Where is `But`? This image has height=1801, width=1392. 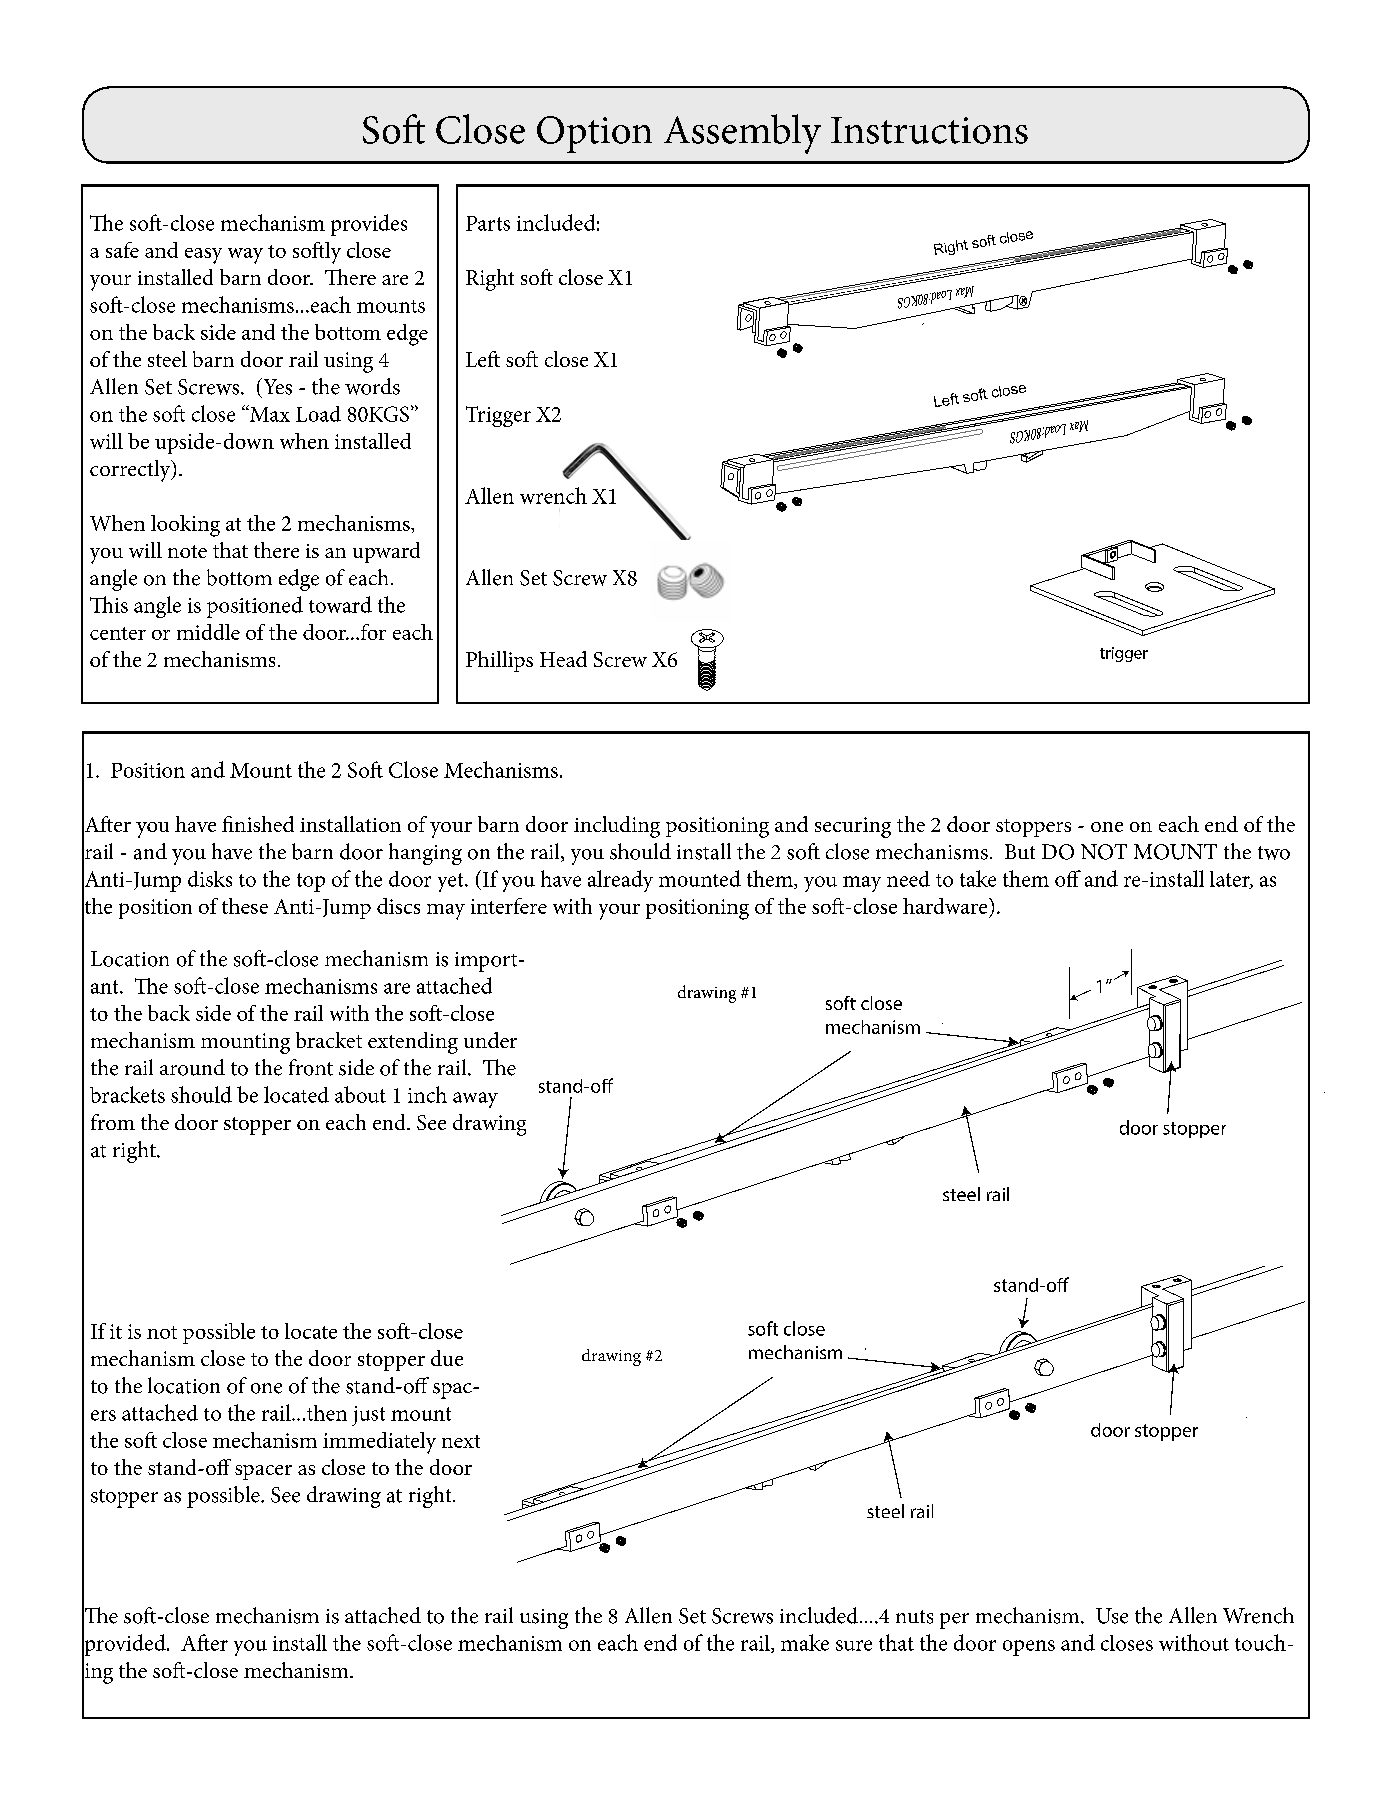
But is located at coordinates (1020, 851).
